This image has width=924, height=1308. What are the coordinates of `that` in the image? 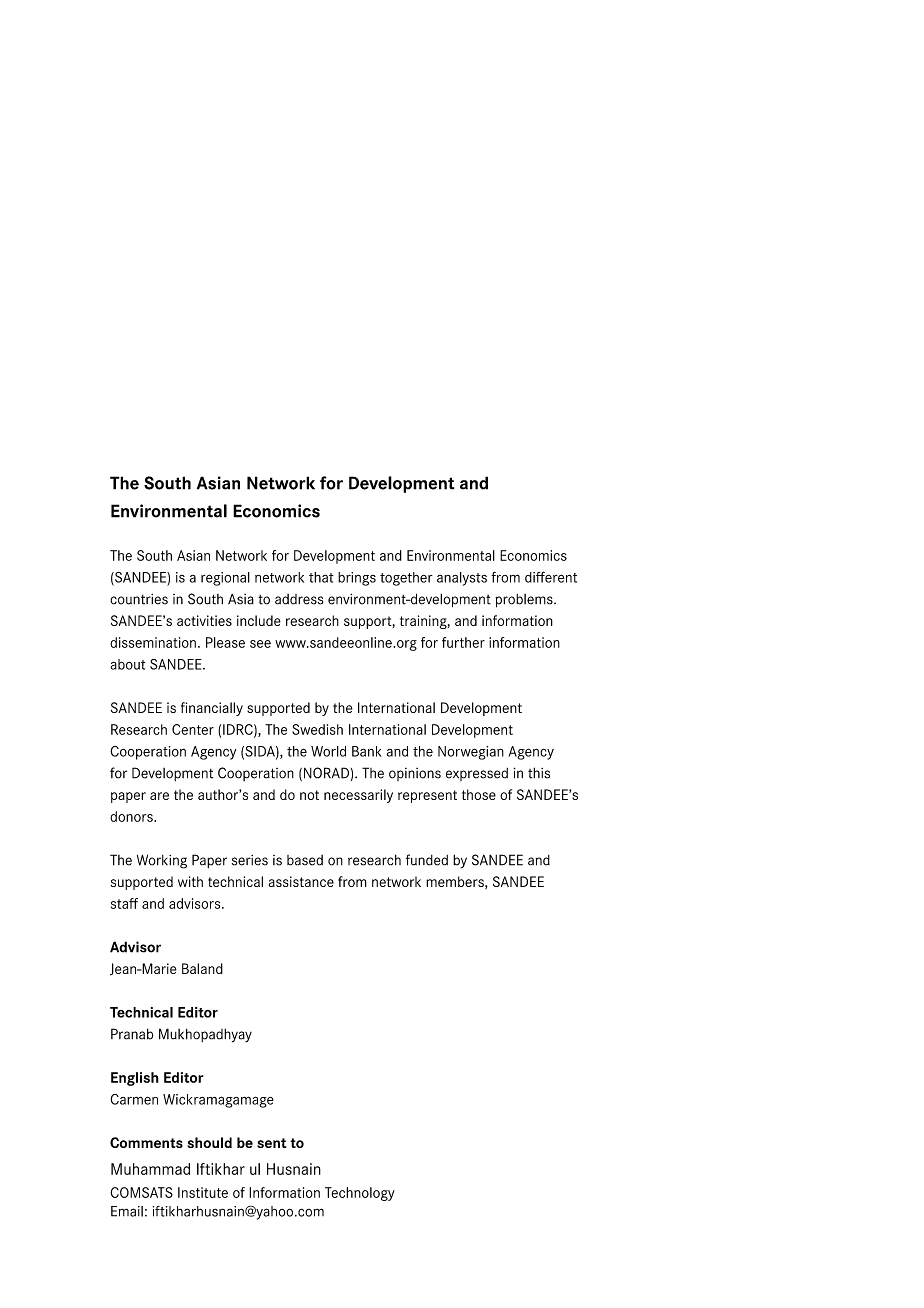 It's located at (321, 577).
